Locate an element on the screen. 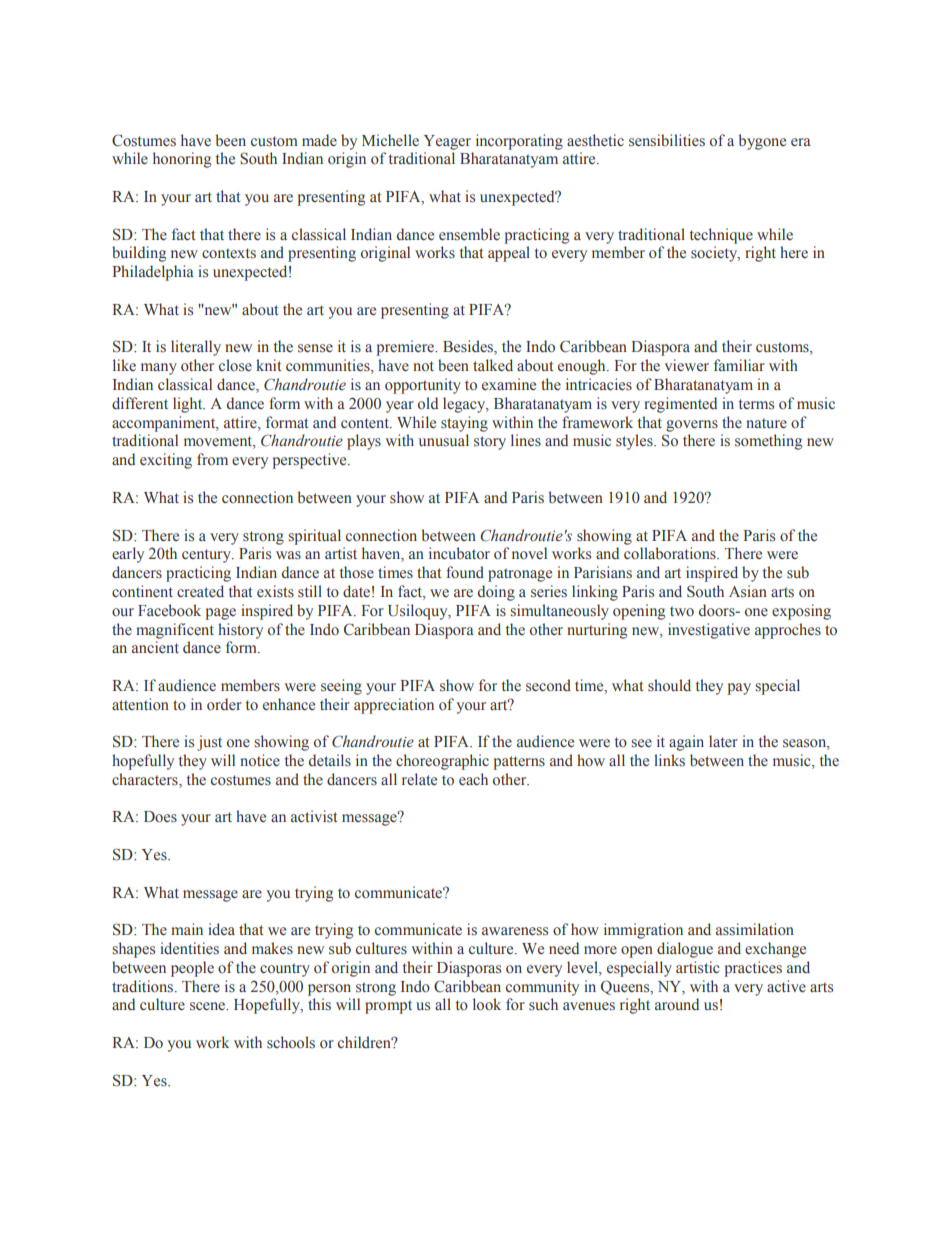  Yeager is located at coordinates (447, 142).
